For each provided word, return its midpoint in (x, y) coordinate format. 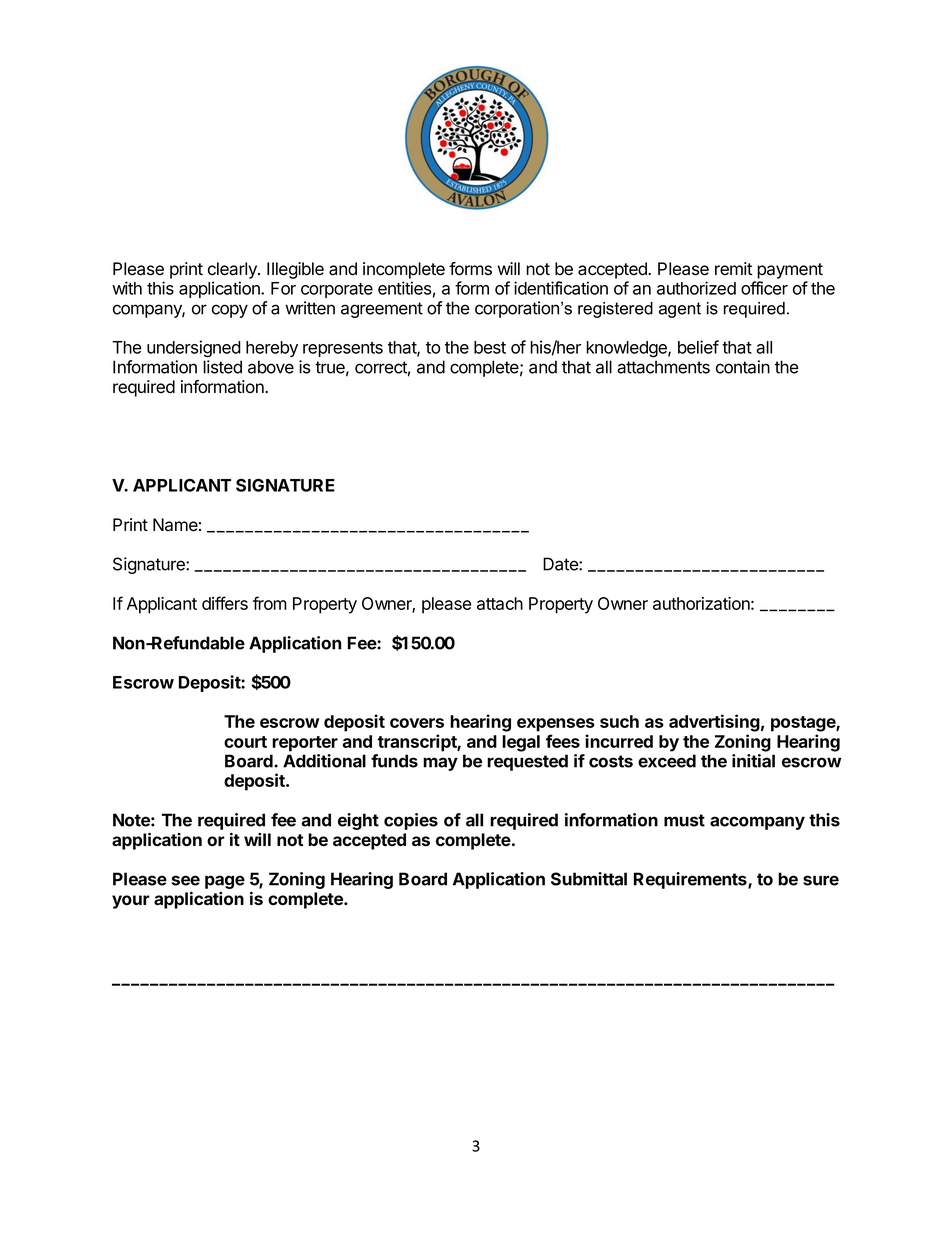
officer (764, 288)
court (245, 742)
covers (417, 723)
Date (561, 564)
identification (561, 288)
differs (225, 603)
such (619, 721)
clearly (233, 270)
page (225, 882)
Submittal (589, 879)
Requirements (691, 880)
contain (743, 367)
